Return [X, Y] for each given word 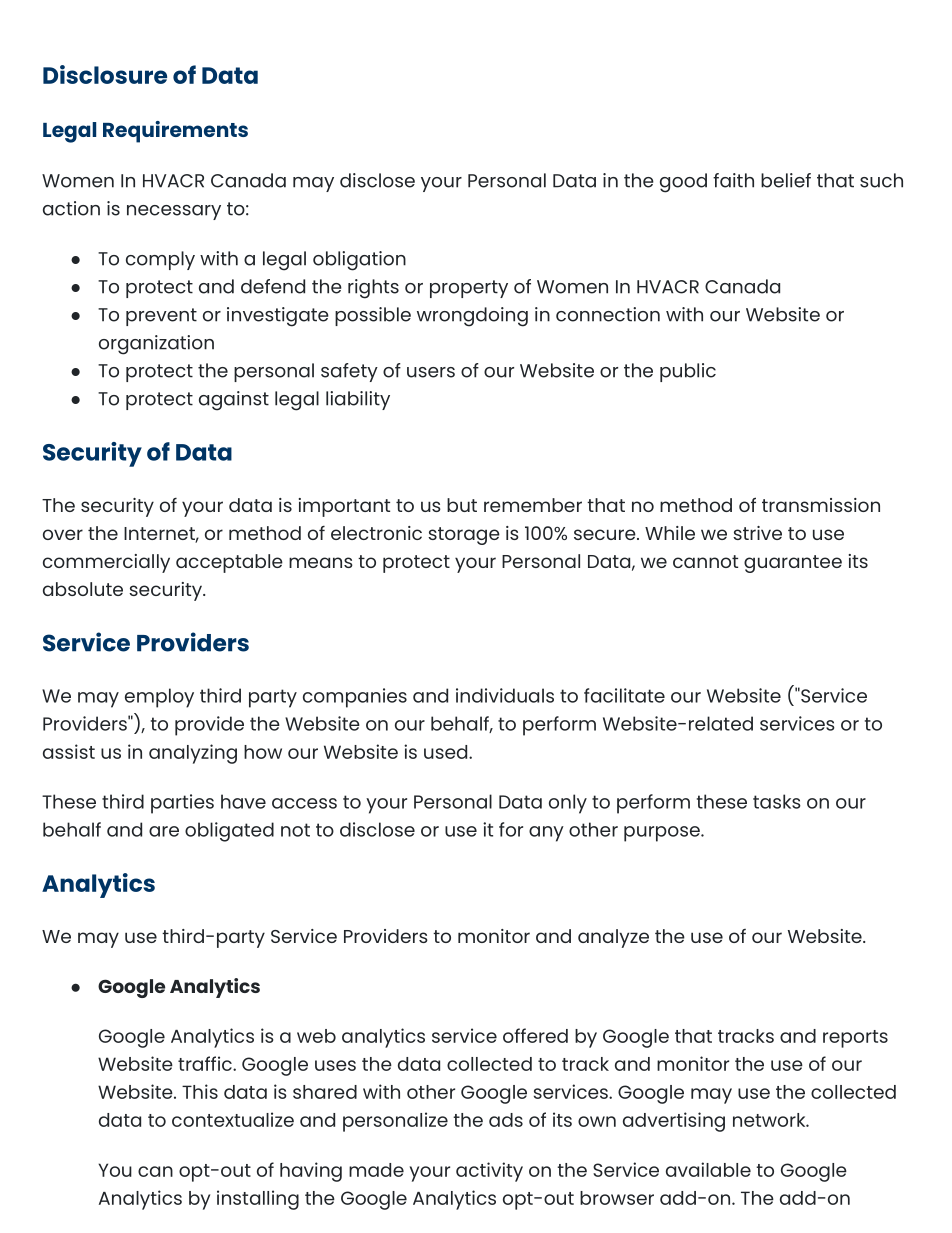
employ [159, 698]
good [683, 183]
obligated [229, 832]
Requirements [175, 132]
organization [156, 345]
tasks [777, 801]
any [546, 834]
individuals [505, 695]
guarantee [793, 564]
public [688, 372]
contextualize [233, 1119]
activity [489, 1172]
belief [786, 180]
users [431, 372]
